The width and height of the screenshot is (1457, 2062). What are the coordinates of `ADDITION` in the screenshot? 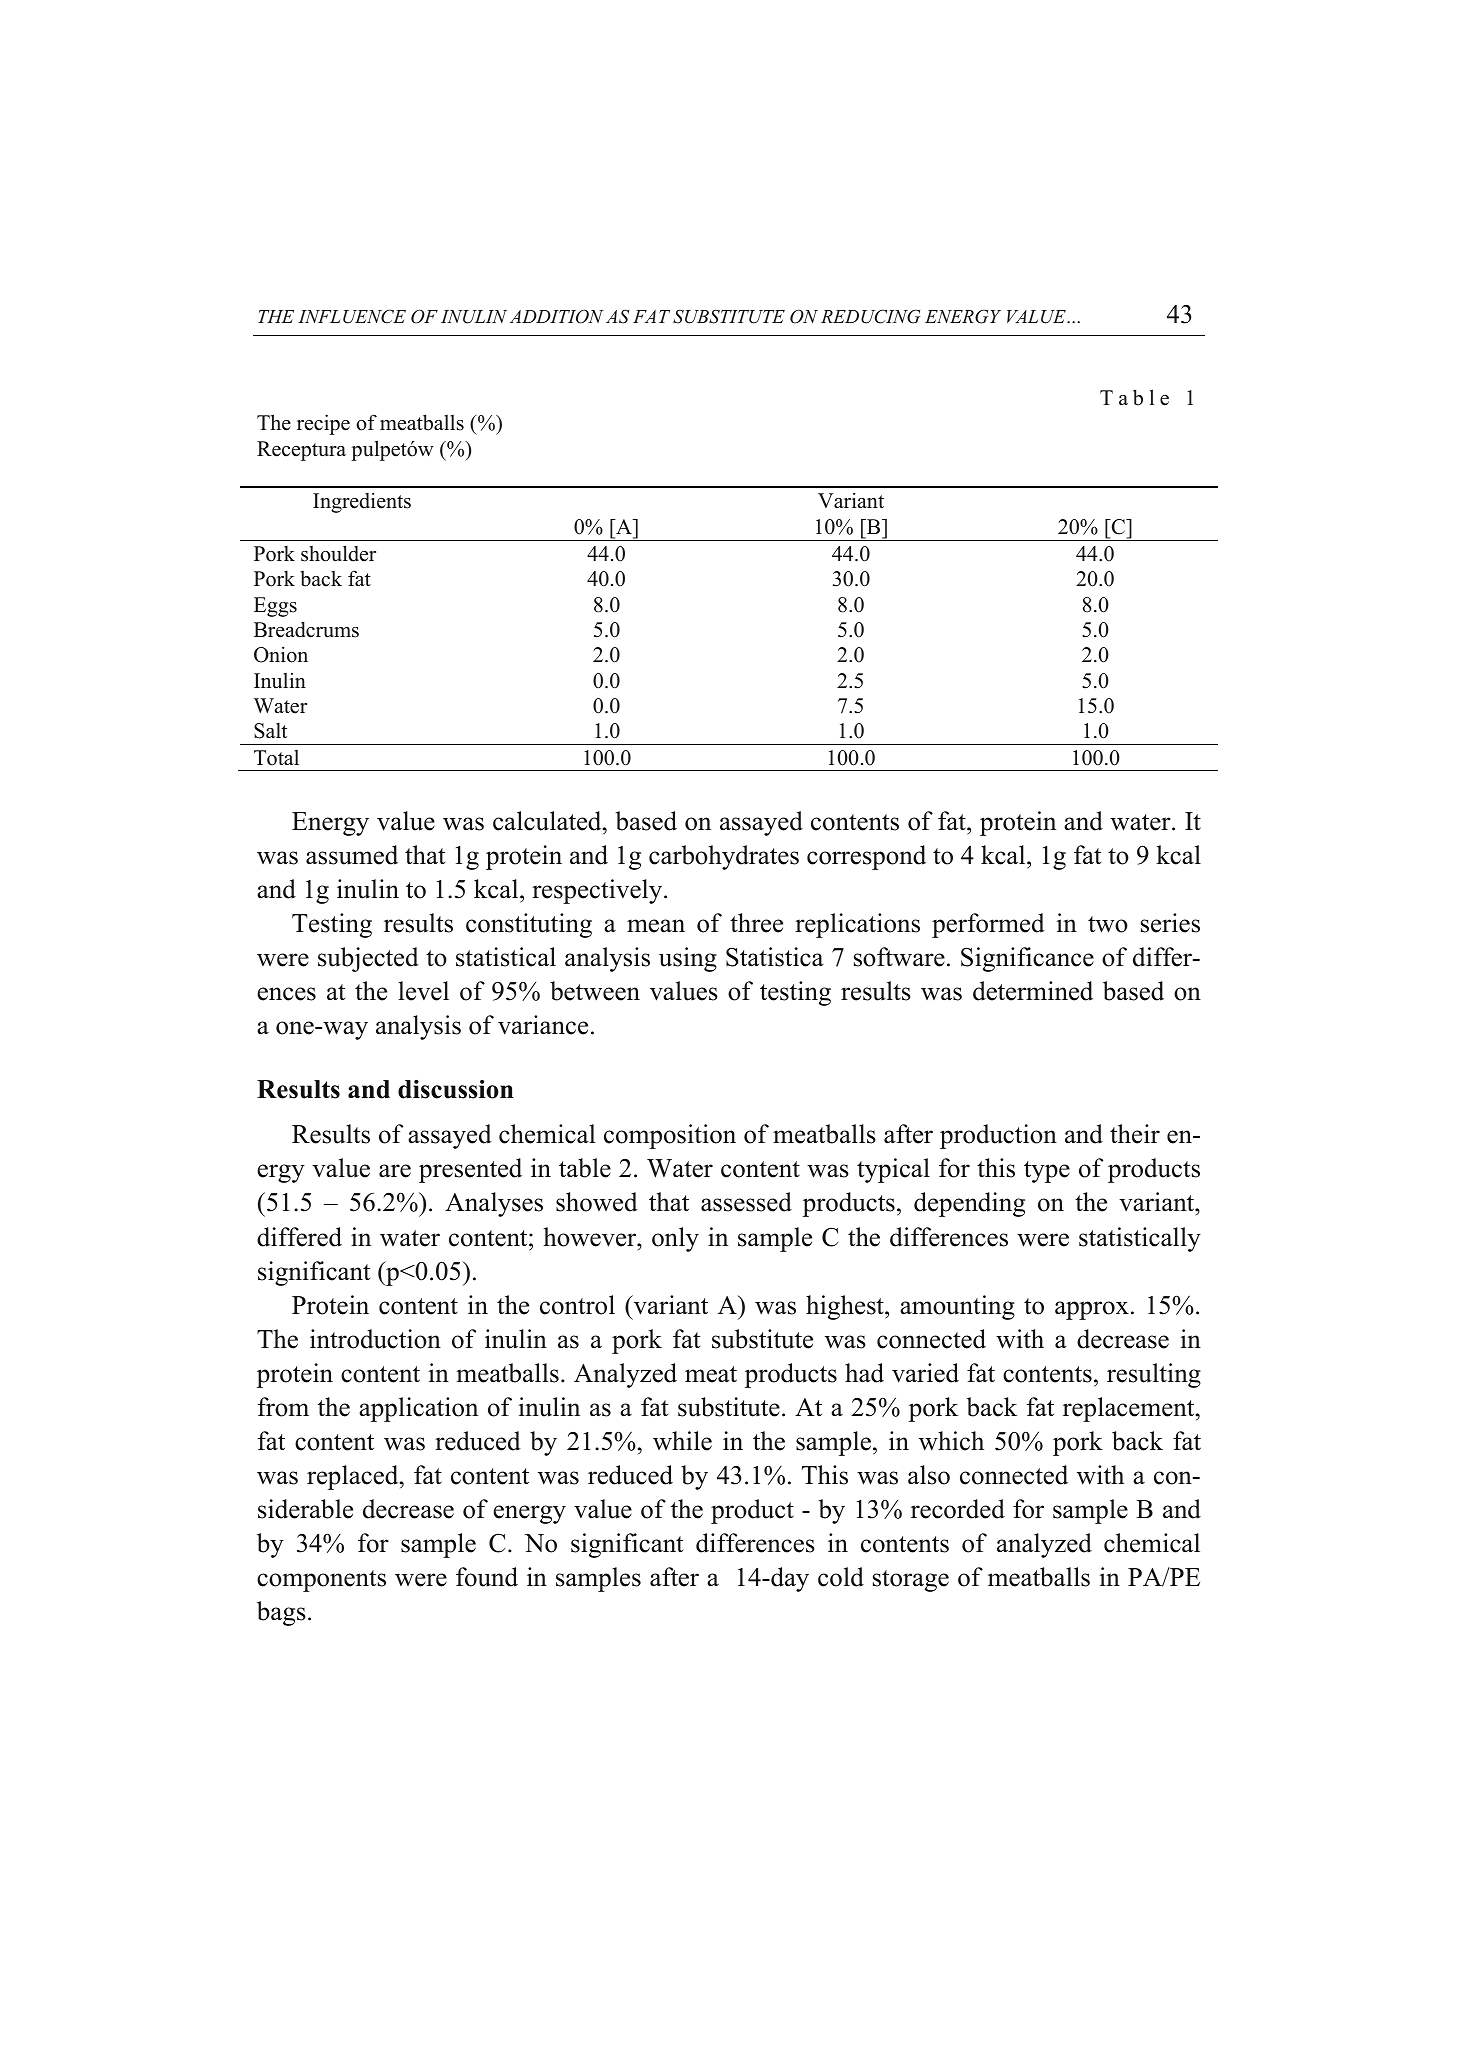 It's located at (557, 316).
